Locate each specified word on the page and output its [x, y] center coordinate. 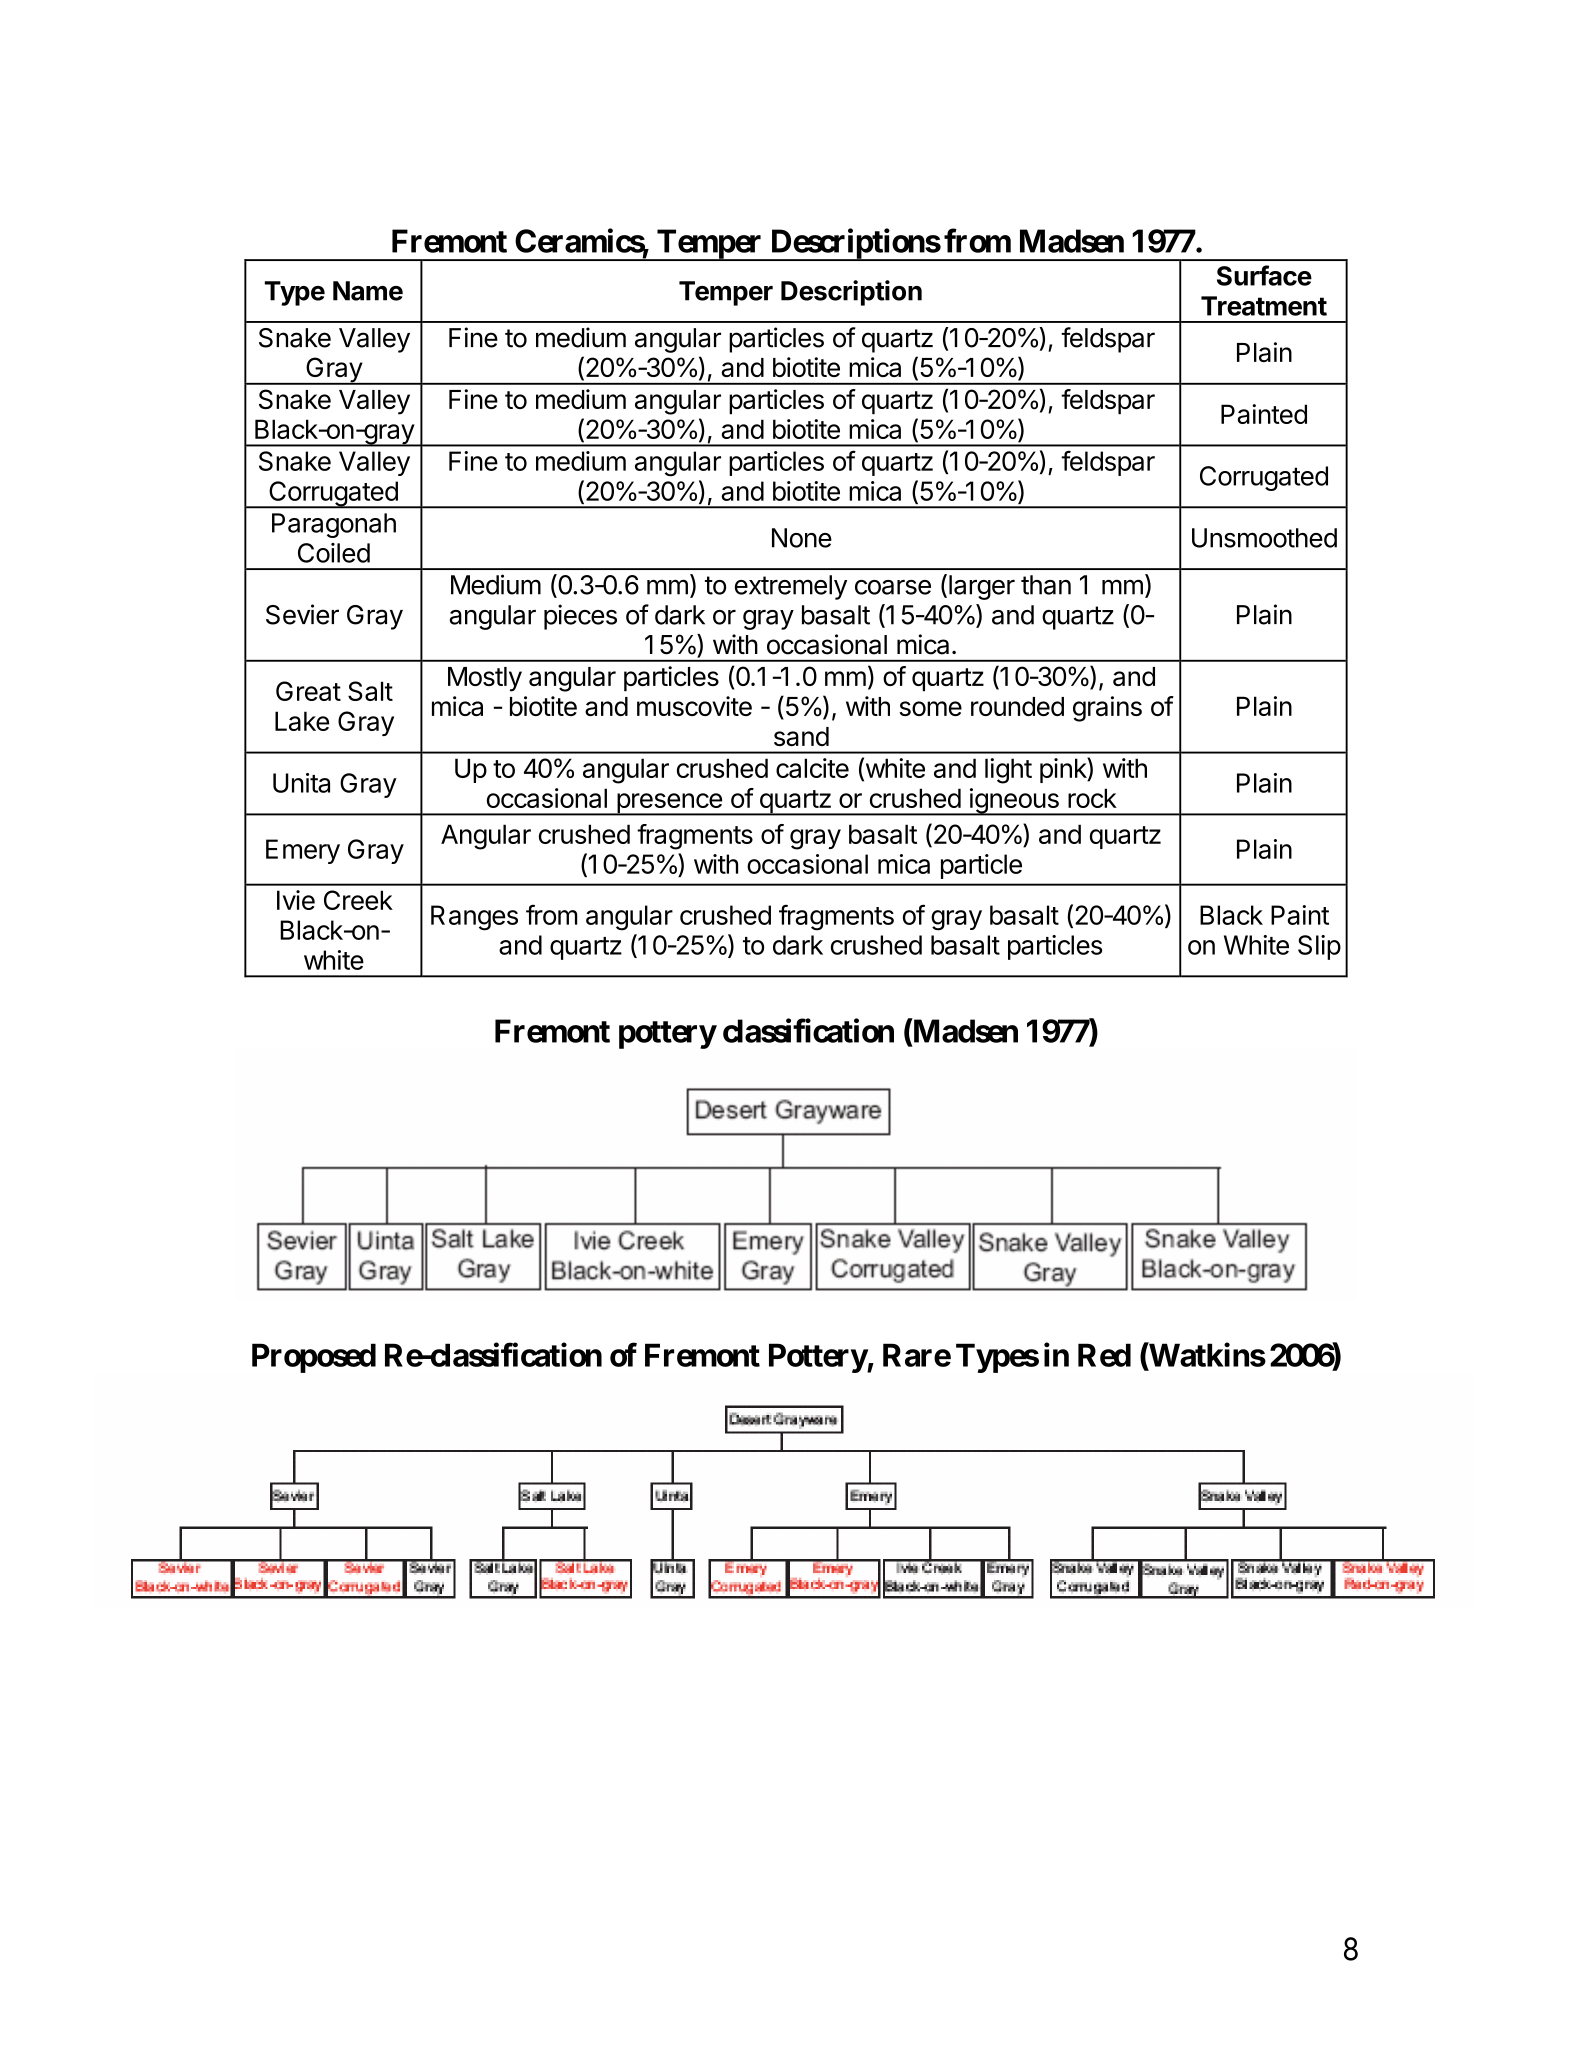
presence [669, 804]
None [802, 538]
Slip [1319, 947]
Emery [303, 851]
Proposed [314, 1358]
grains [1107, 709]
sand [801, 736]
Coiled [334, 553]
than [1046, 585]
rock [1092, 798]
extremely [791, 587]
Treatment [1264, 306]
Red [1104, 1355]
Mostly [485, 679]
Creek [358, 900]
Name [368, 291]
